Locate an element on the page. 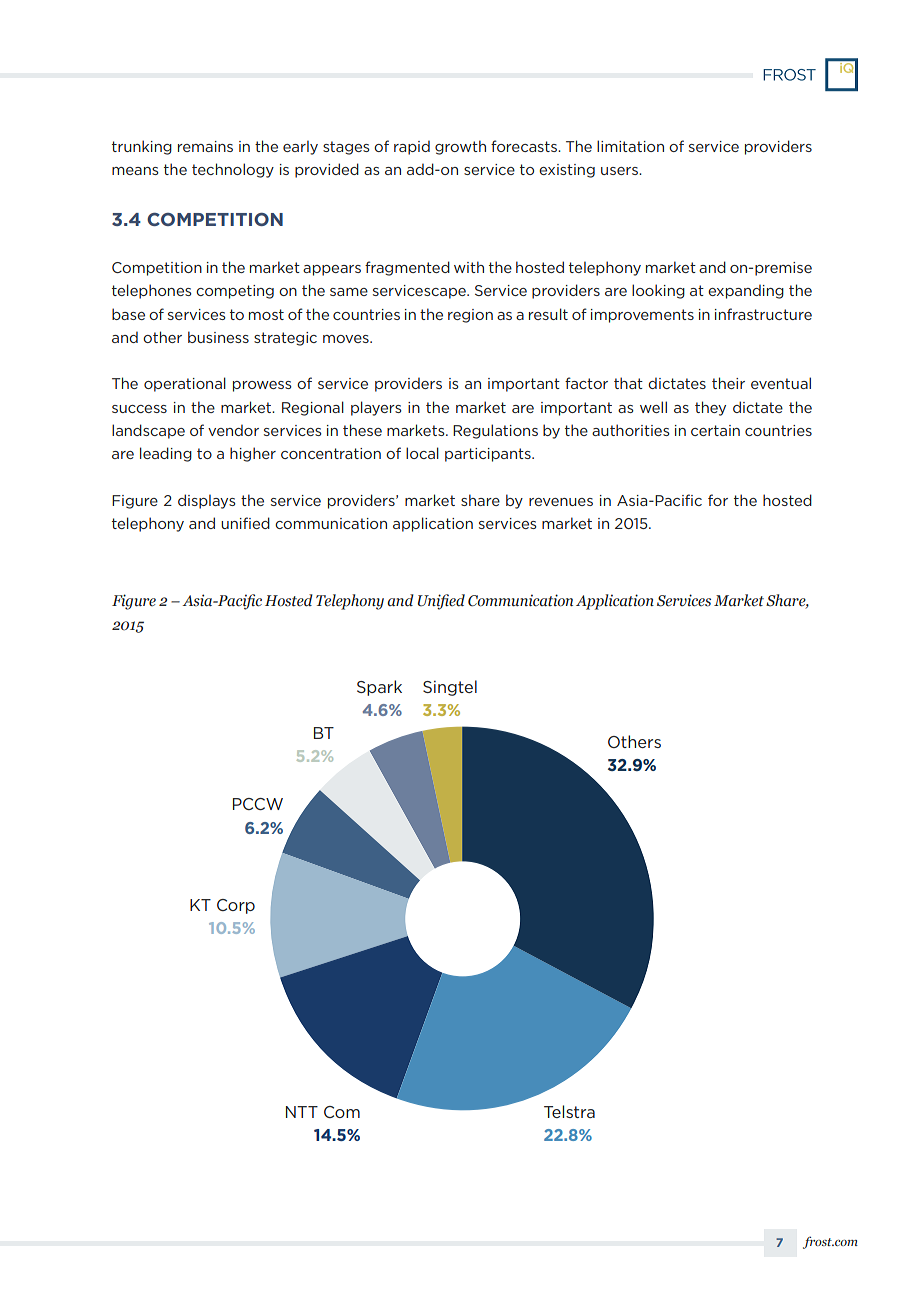 The image size is (924, 1308). displays is located at coordinates (207, 501).
